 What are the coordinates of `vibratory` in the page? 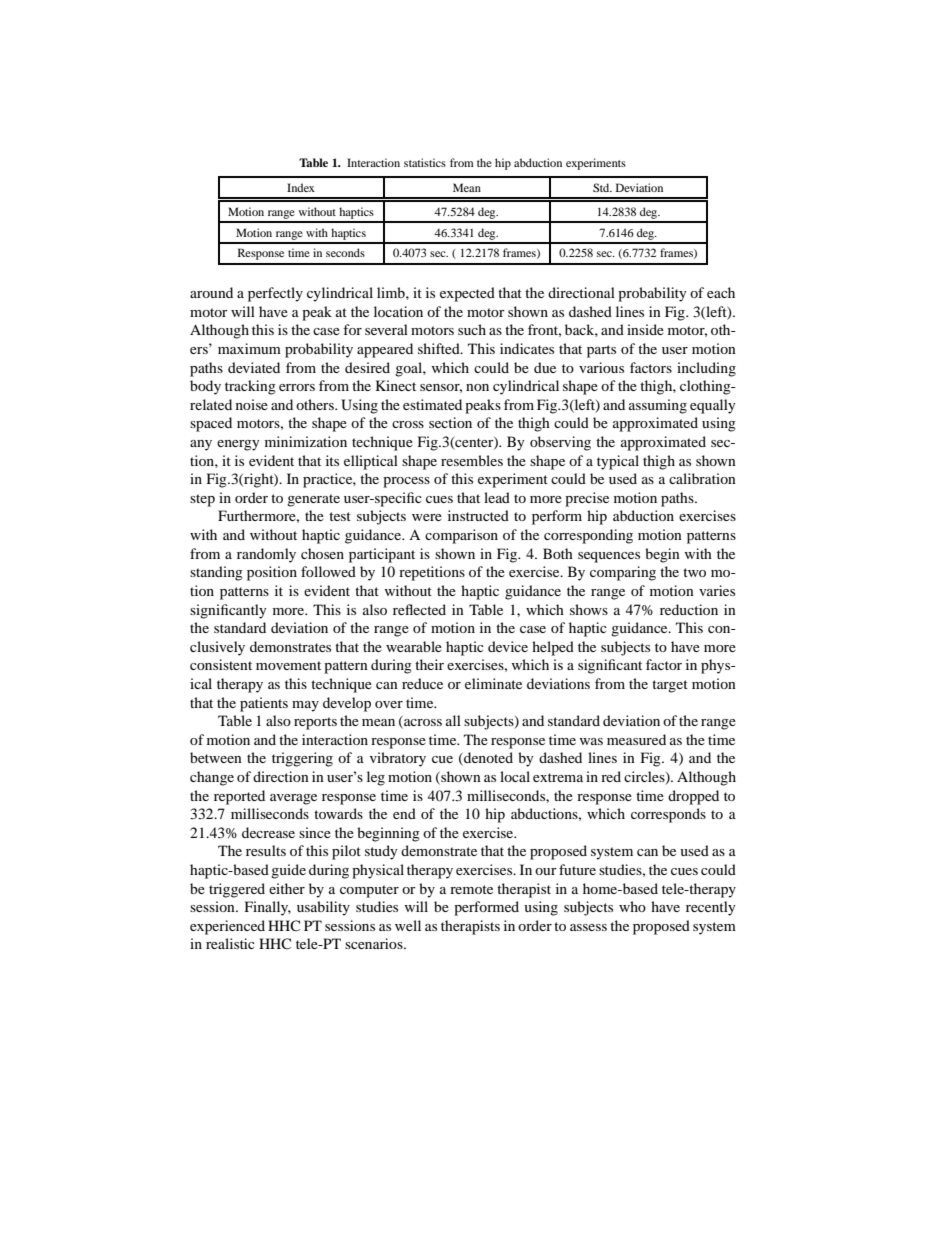 It's located at (398, 759).
